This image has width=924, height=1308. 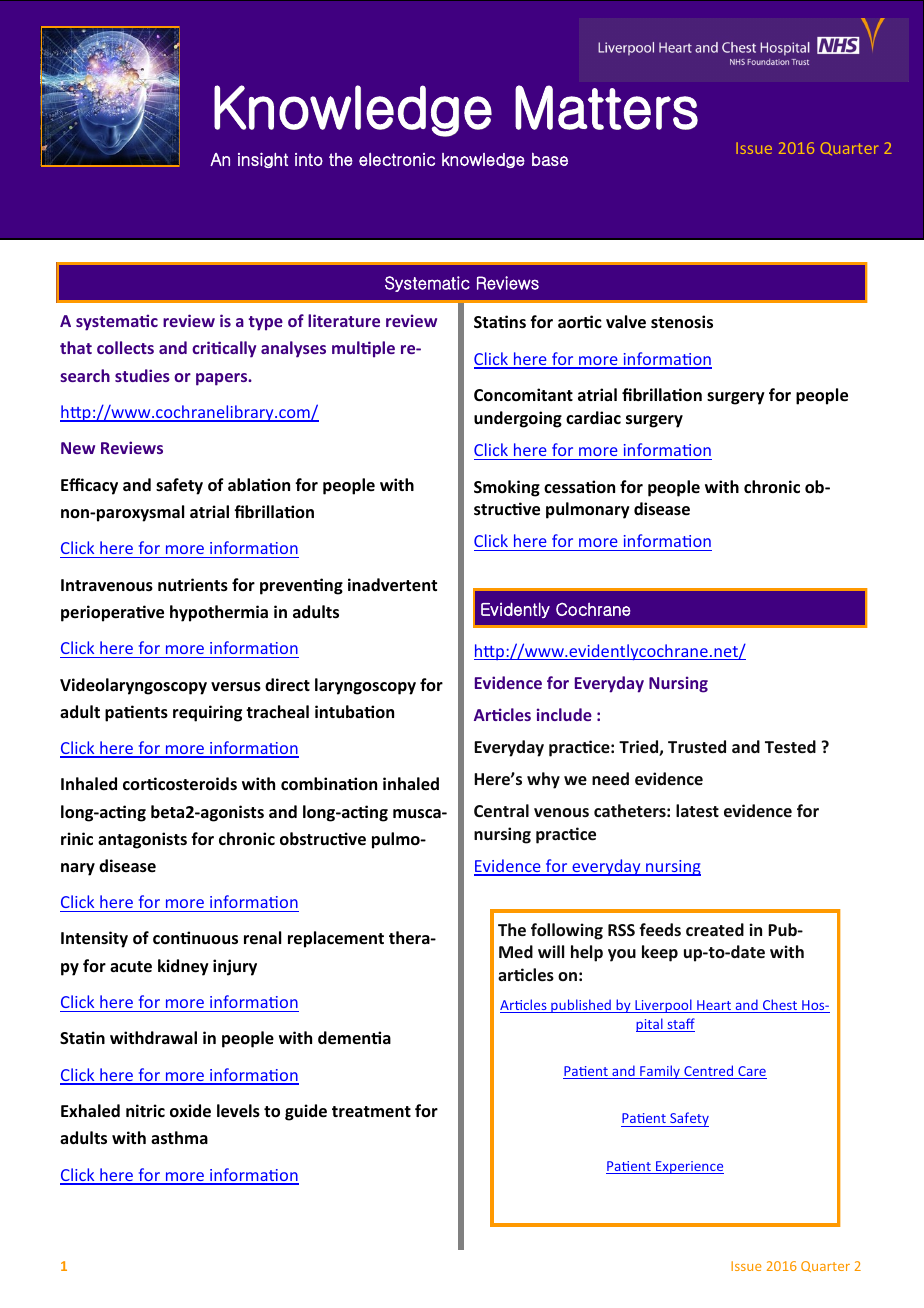 What do you see at coordinates (179, 1138) in the image?
I see `asthma` at bounding box center [179, 1138].
